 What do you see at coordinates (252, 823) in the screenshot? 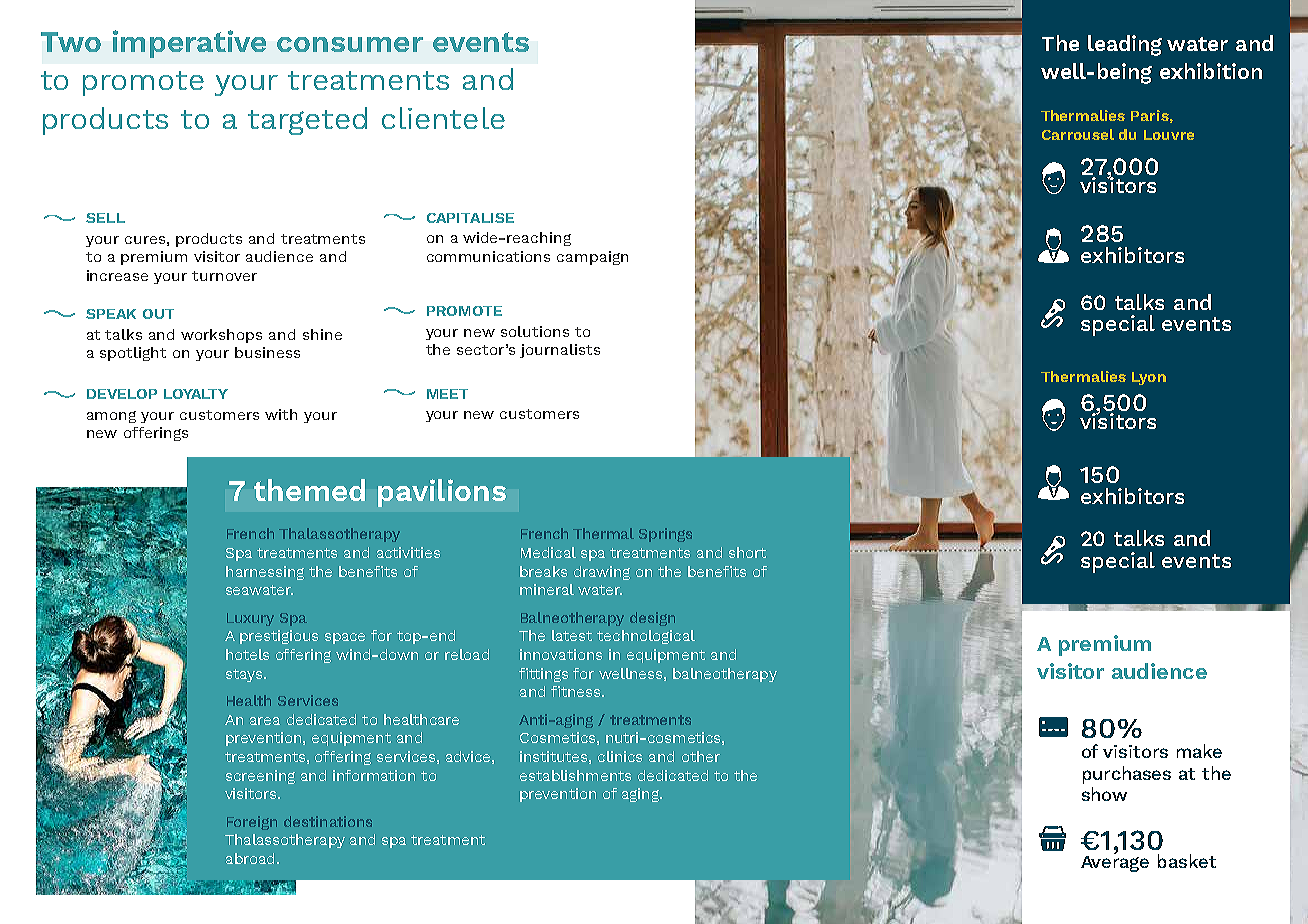
I see `Foreign` at bounding box center [252, 823].
